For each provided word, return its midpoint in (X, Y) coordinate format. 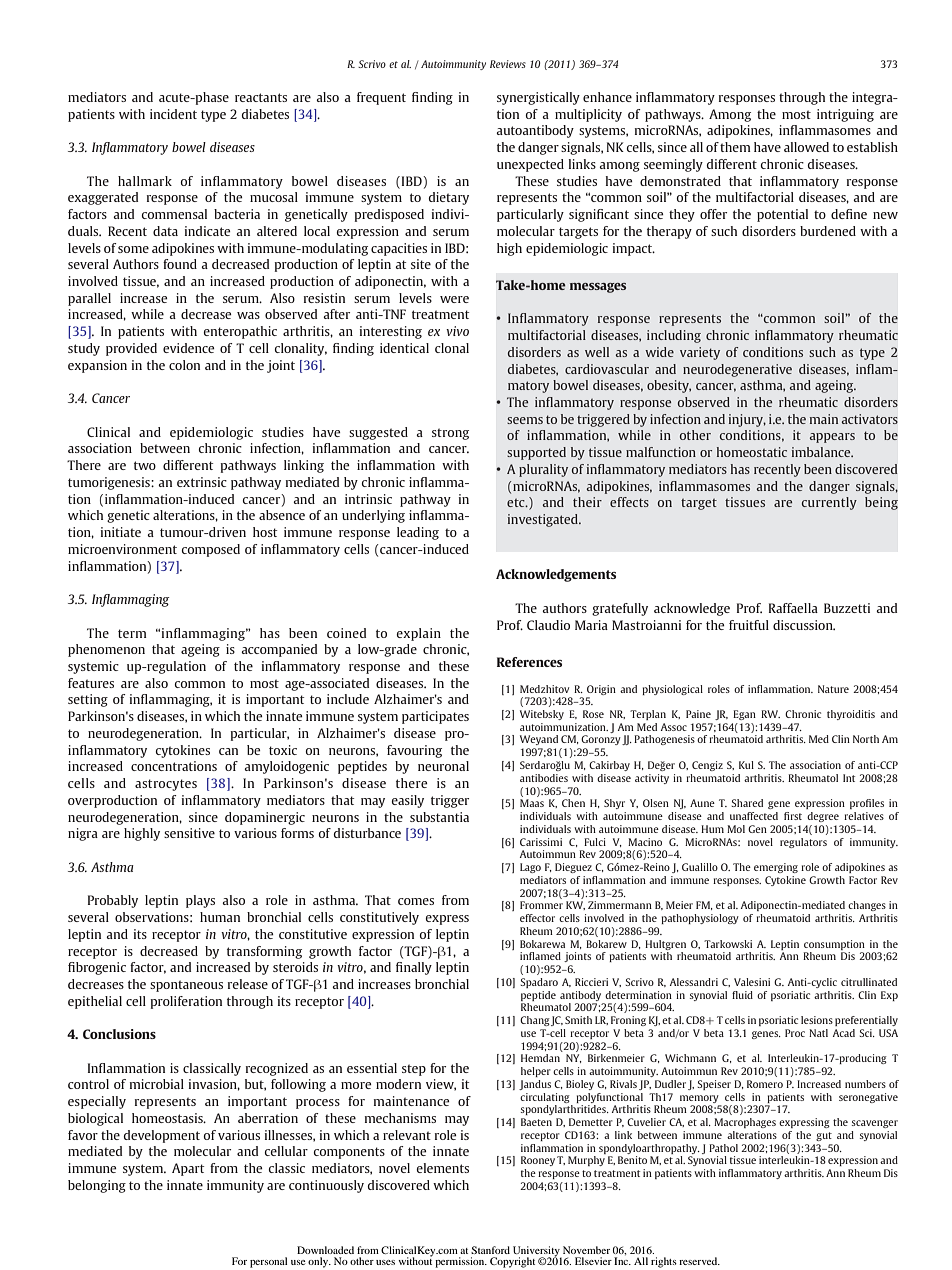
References (529, 662)
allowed (806, 147)
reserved (699, 1261)
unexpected (530, 165)
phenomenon (106, 650)
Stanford (490, 1250)
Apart (188, 1169)
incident (173, 114)
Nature (833, 689)
